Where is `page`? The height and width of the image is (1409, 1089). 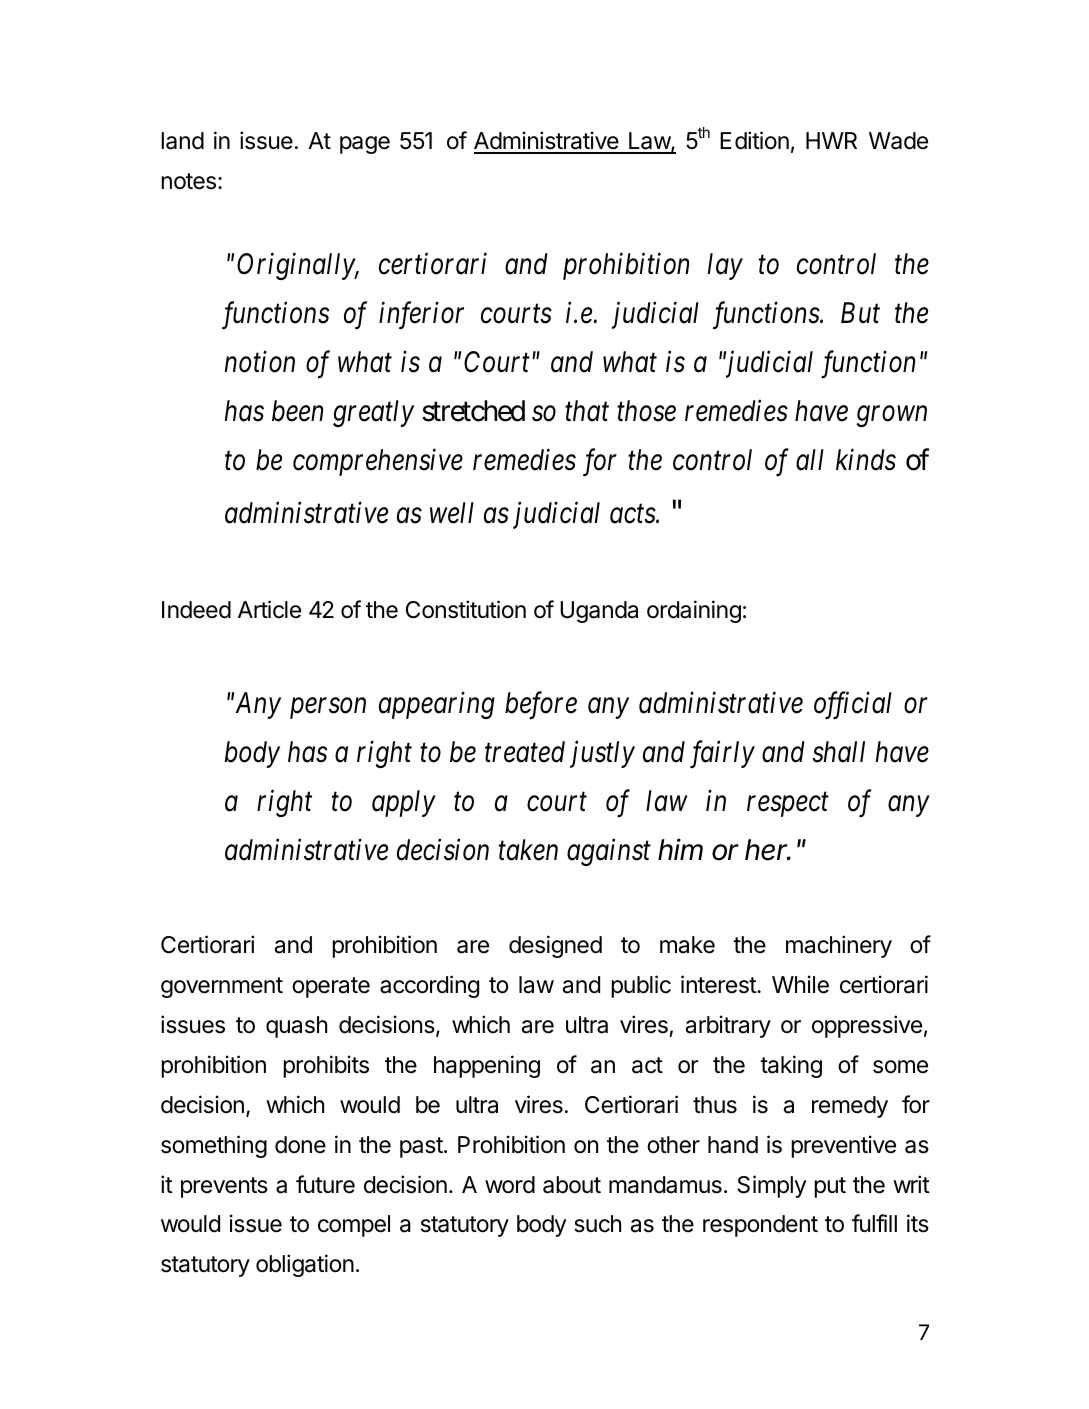 page is located at coordinates (365, 145).
